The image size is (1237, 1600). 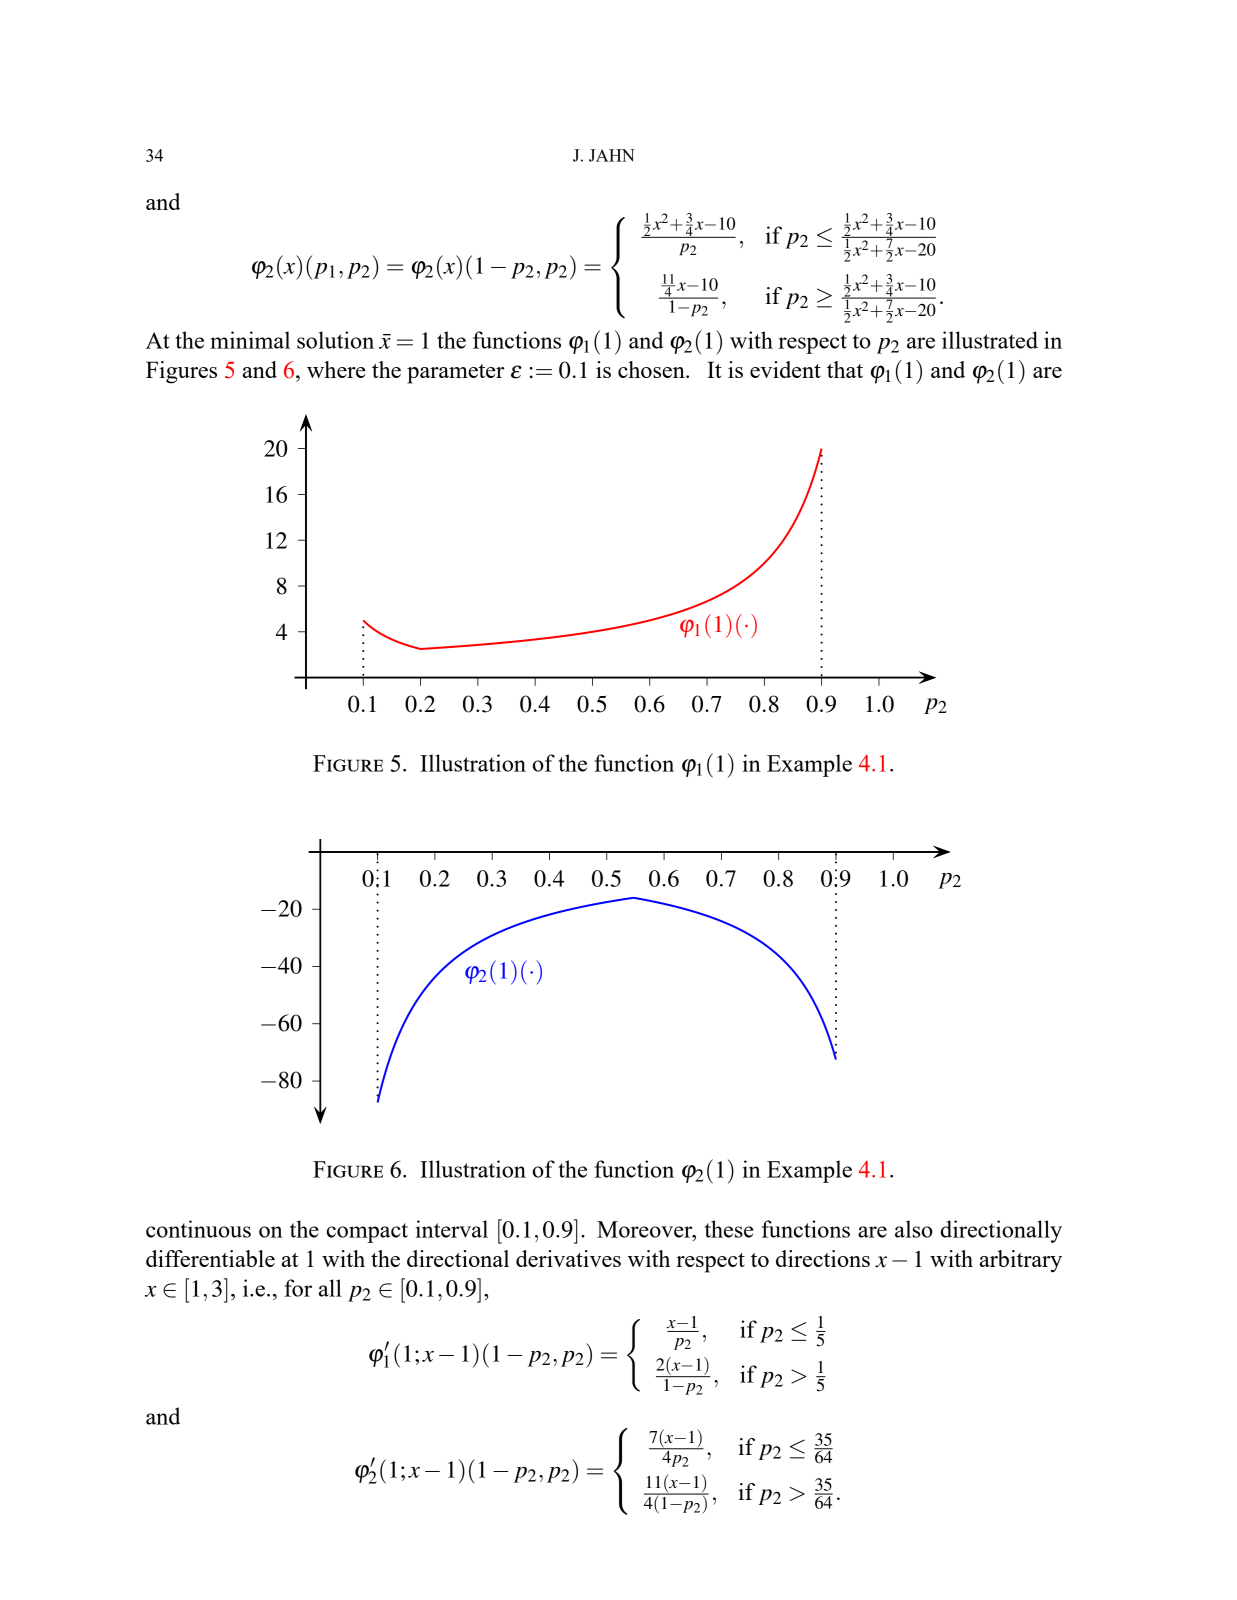 I want to click on minimal, so click(x=250, y=340).
